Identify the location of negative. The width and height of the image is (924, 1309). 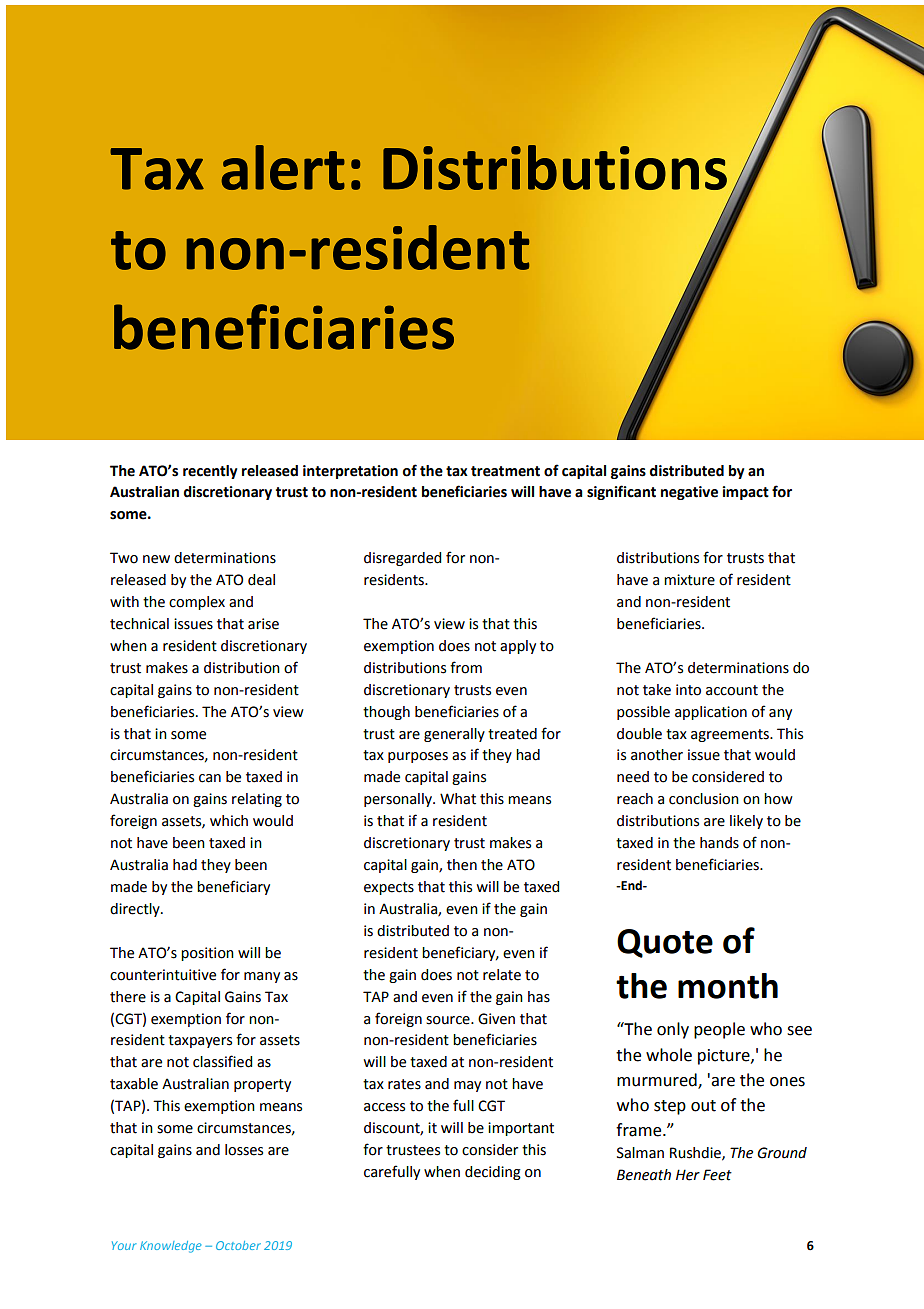
(689, 493).
